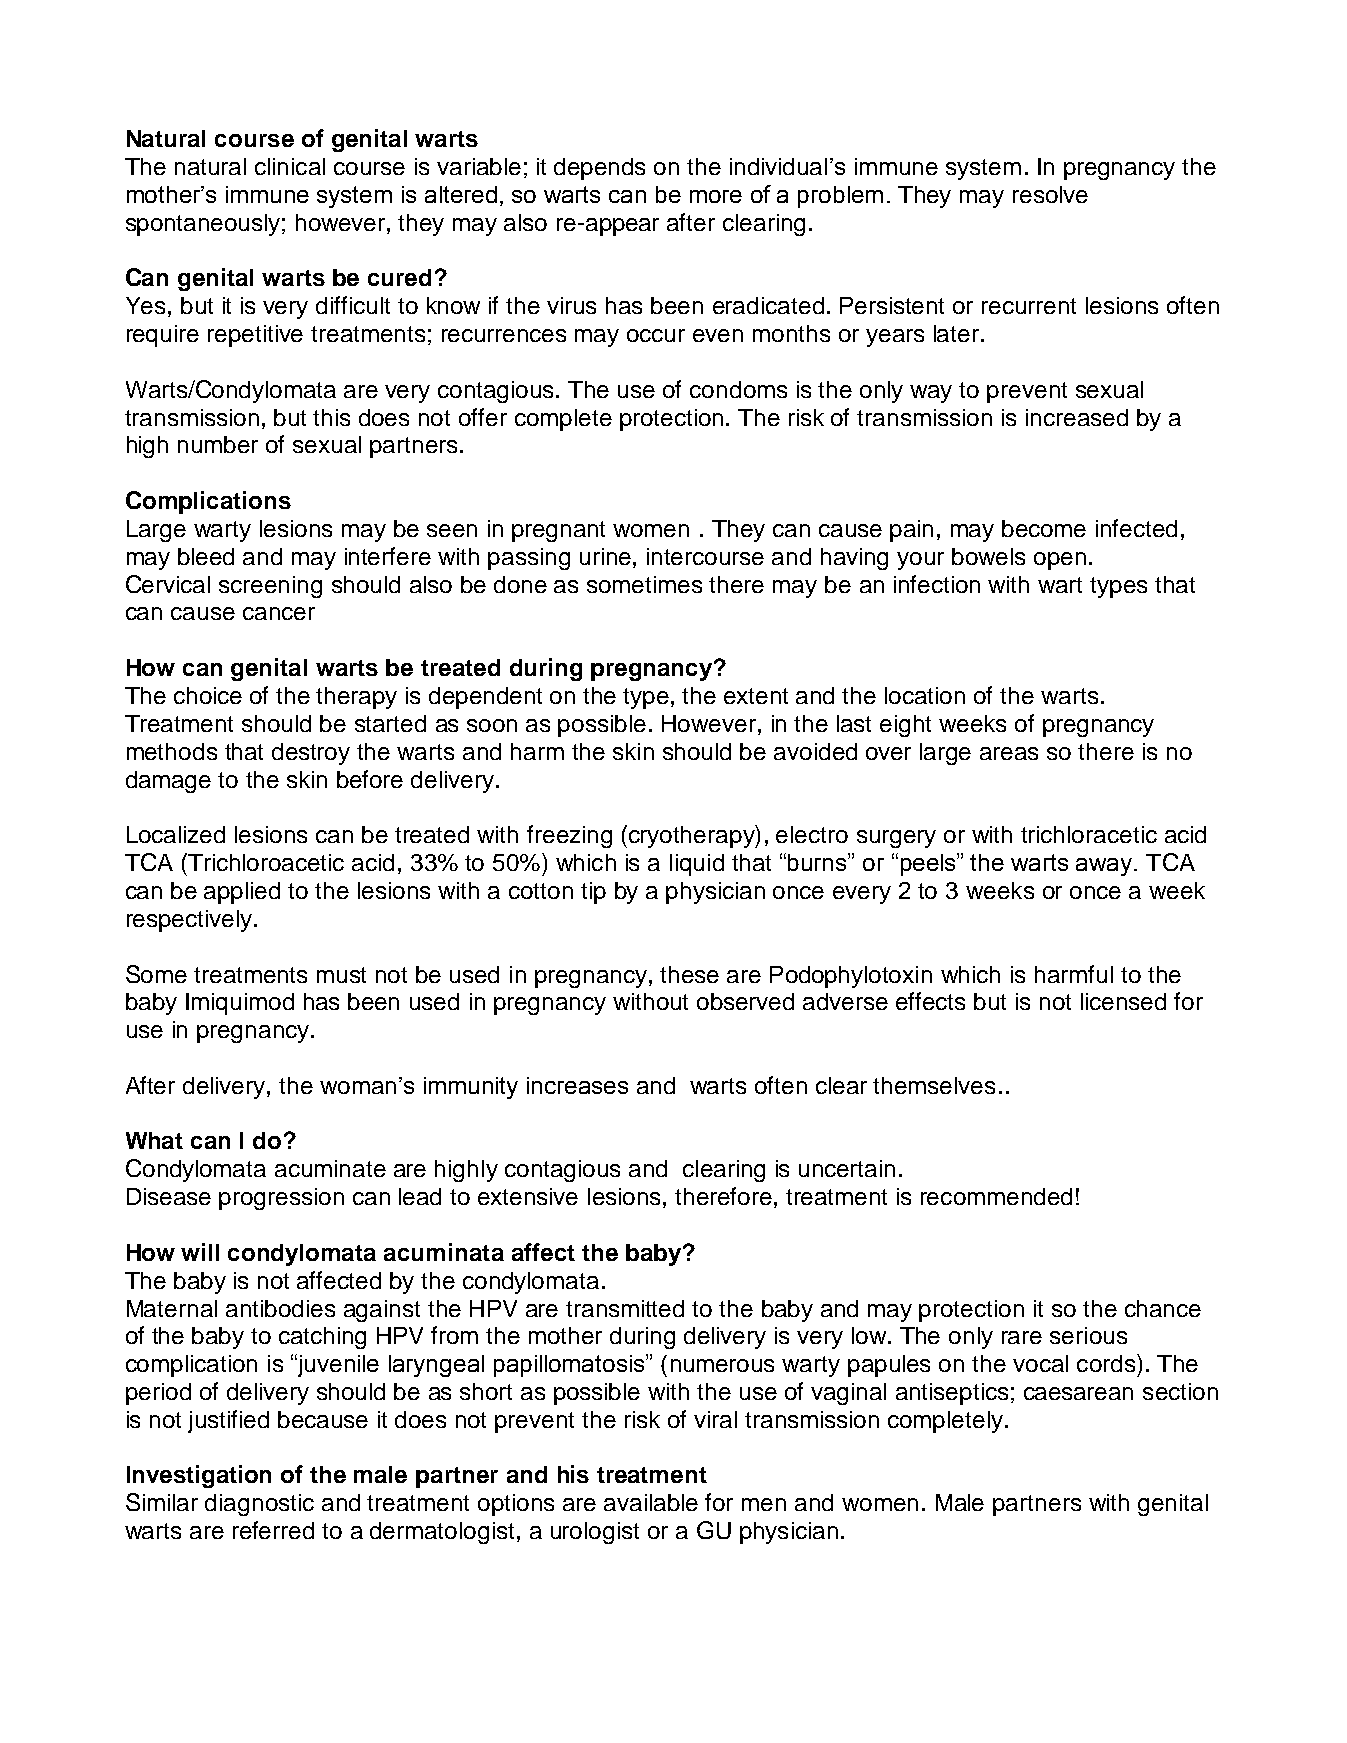 This page has width=1347, height=1743. What do you see at coordinates (1078, 1393) in the page?
I see `caesarean` at bounding box center [1078, 1393].
